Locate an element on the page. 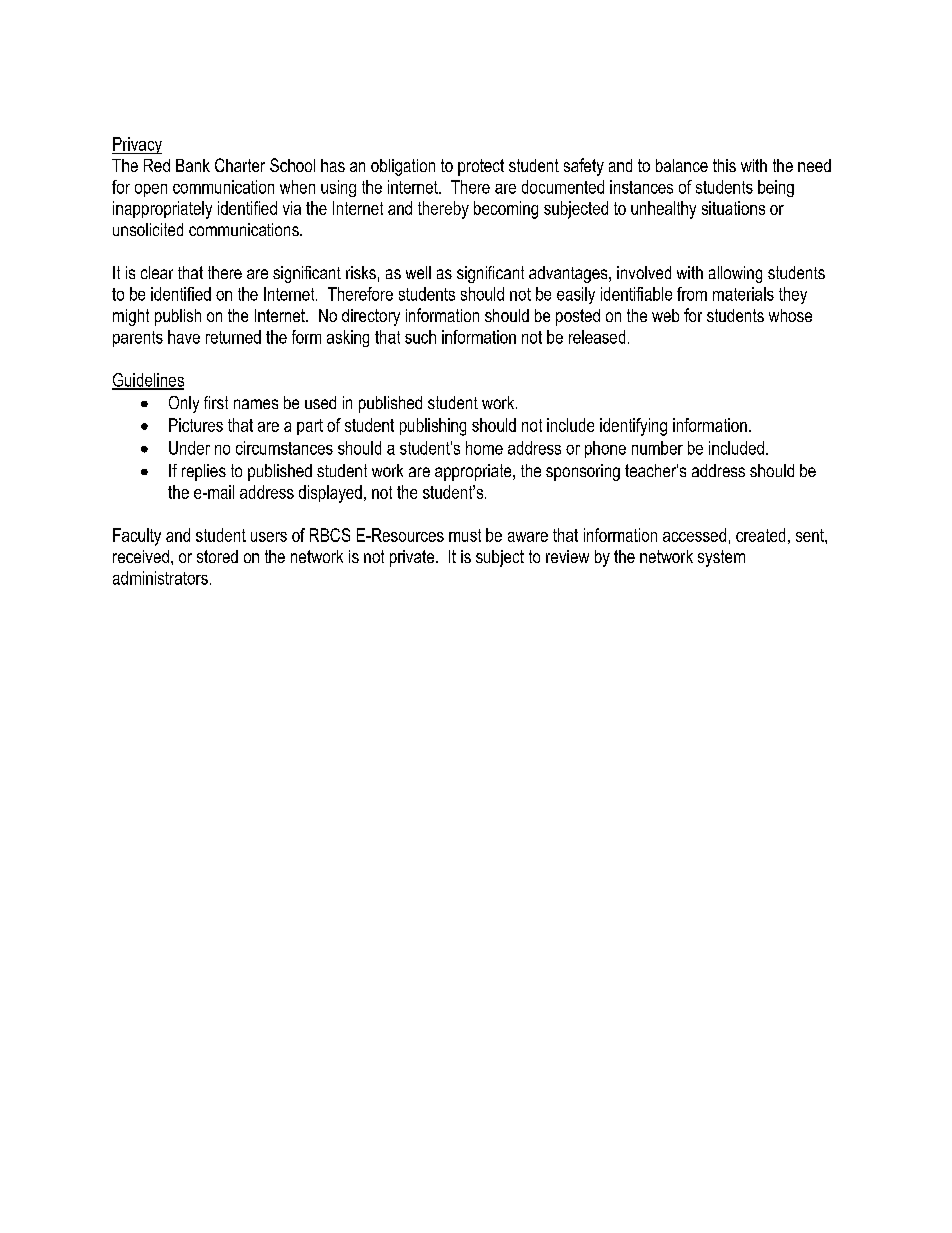 The height and width of the image is (1233, 952). unsolicited is located at coordinates (148, 229).
